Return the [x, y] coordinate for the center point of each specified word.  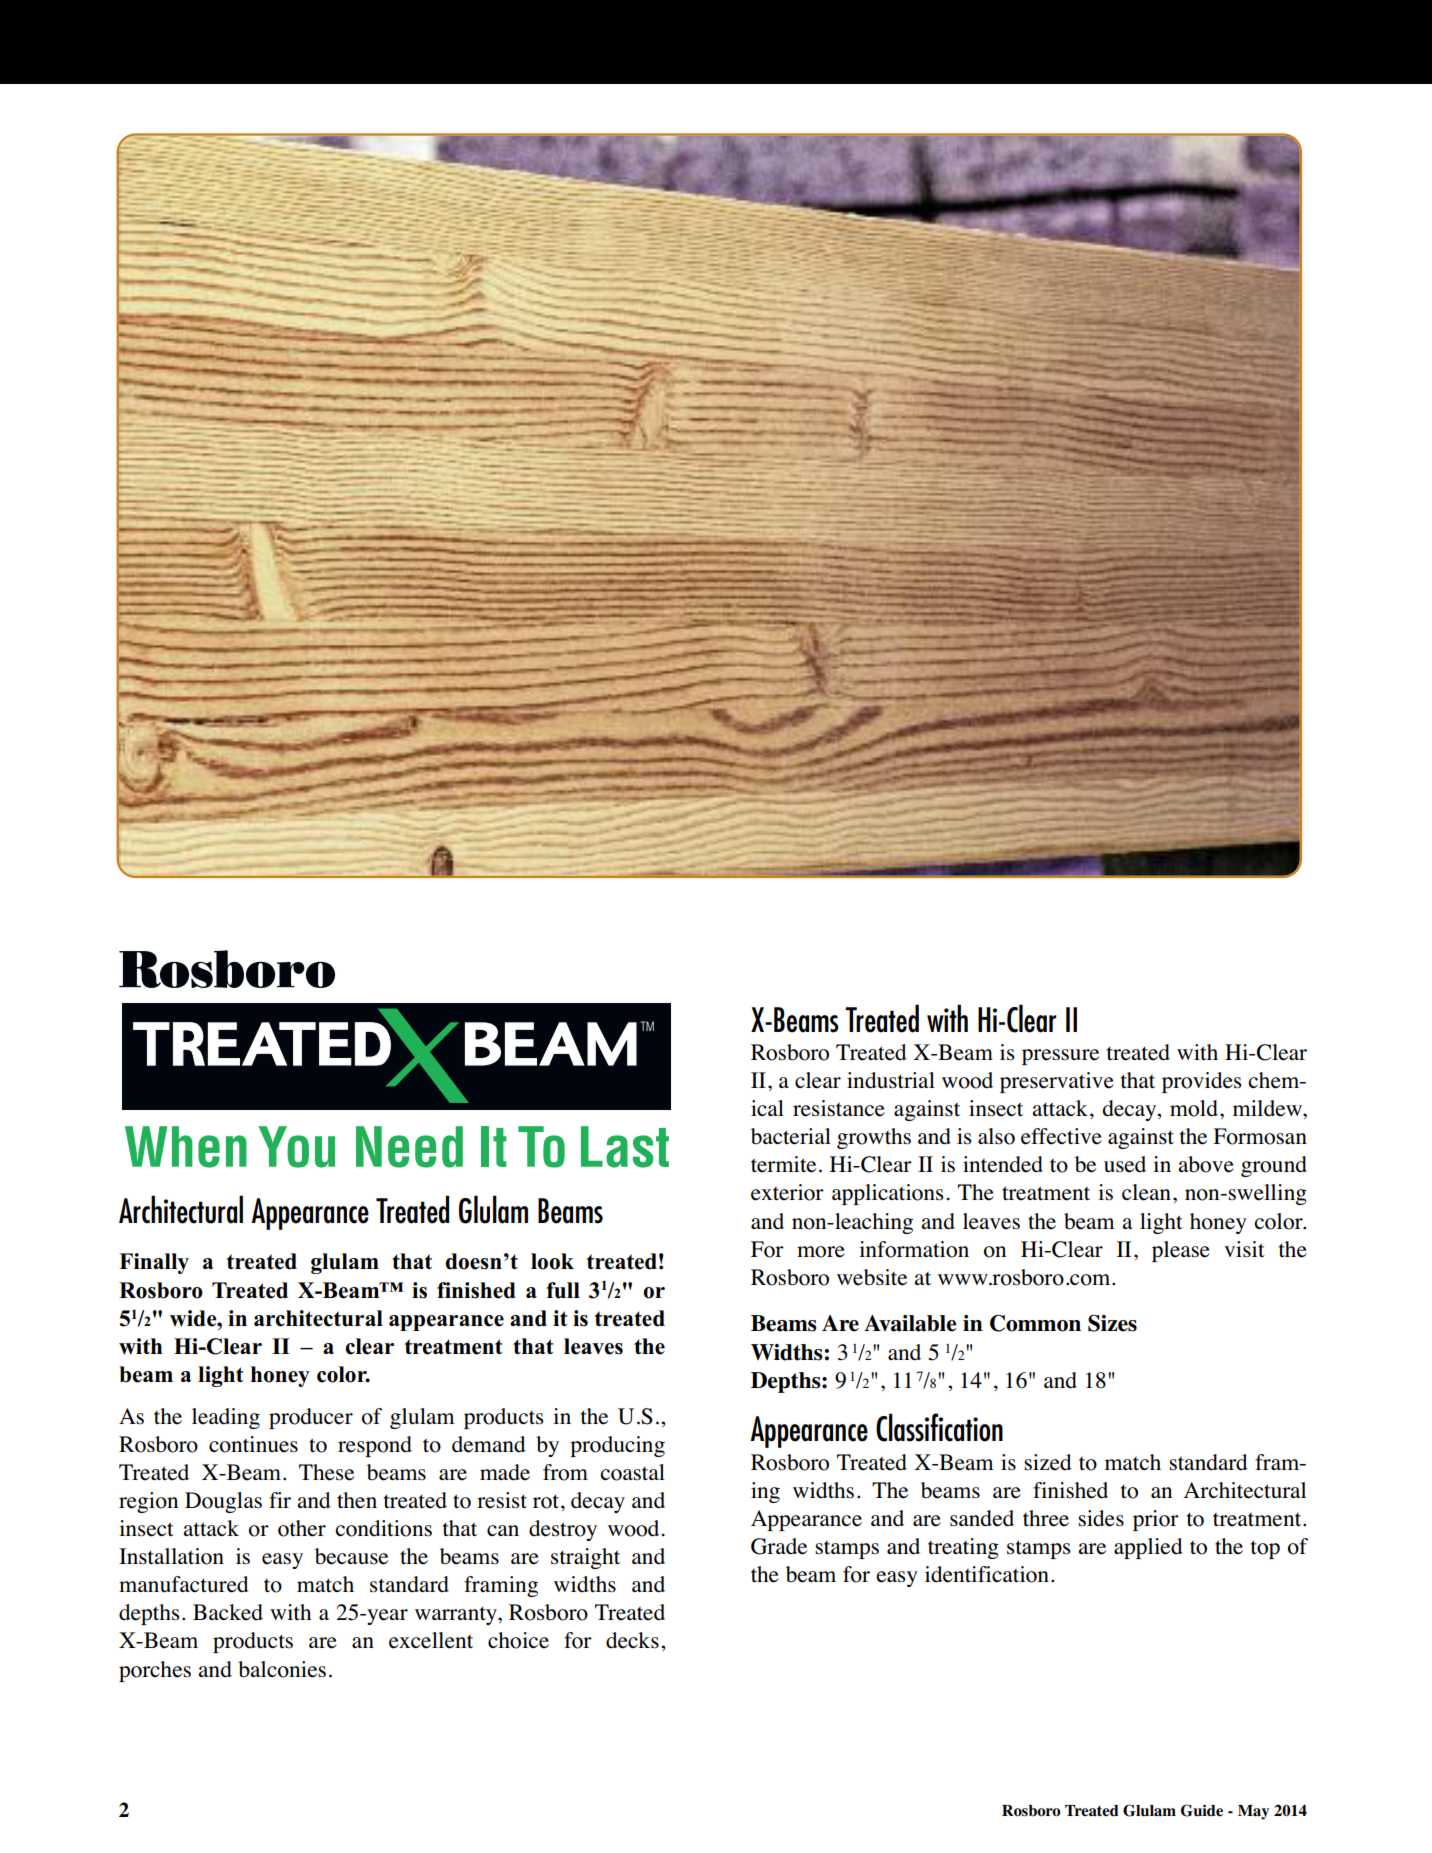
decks [632, 1640]
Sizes [1112, 1323]
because [351, 1556]
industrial [891, 1080]
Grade [779, 1546]
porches [155, 1671]
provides [1202, 1082]
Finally [154, 1263]
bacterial [791, 1136]
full [563, 1290]
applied [1148, 1548]
